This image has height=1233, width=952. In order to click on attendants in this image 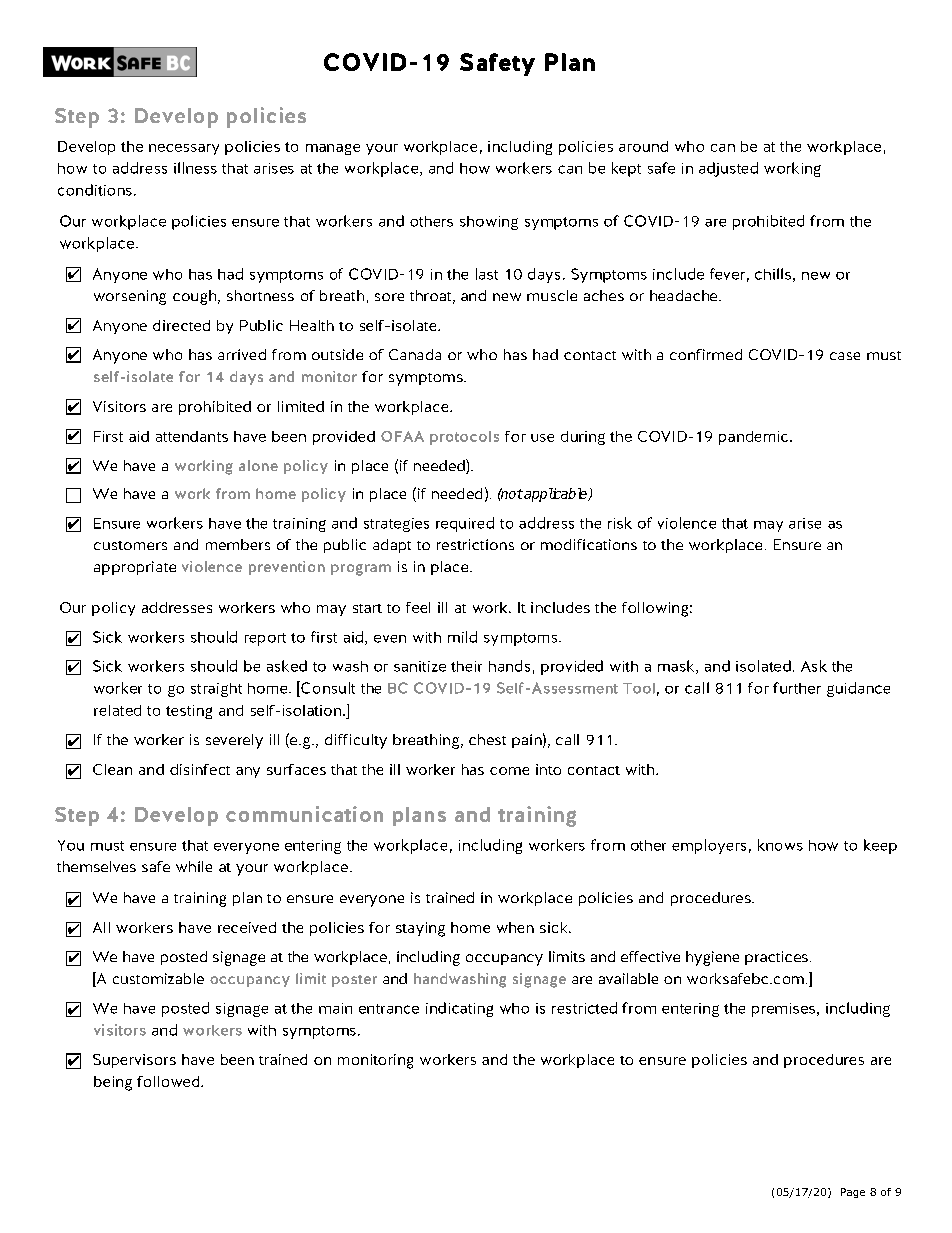, I will do `click(192, 436)`.
